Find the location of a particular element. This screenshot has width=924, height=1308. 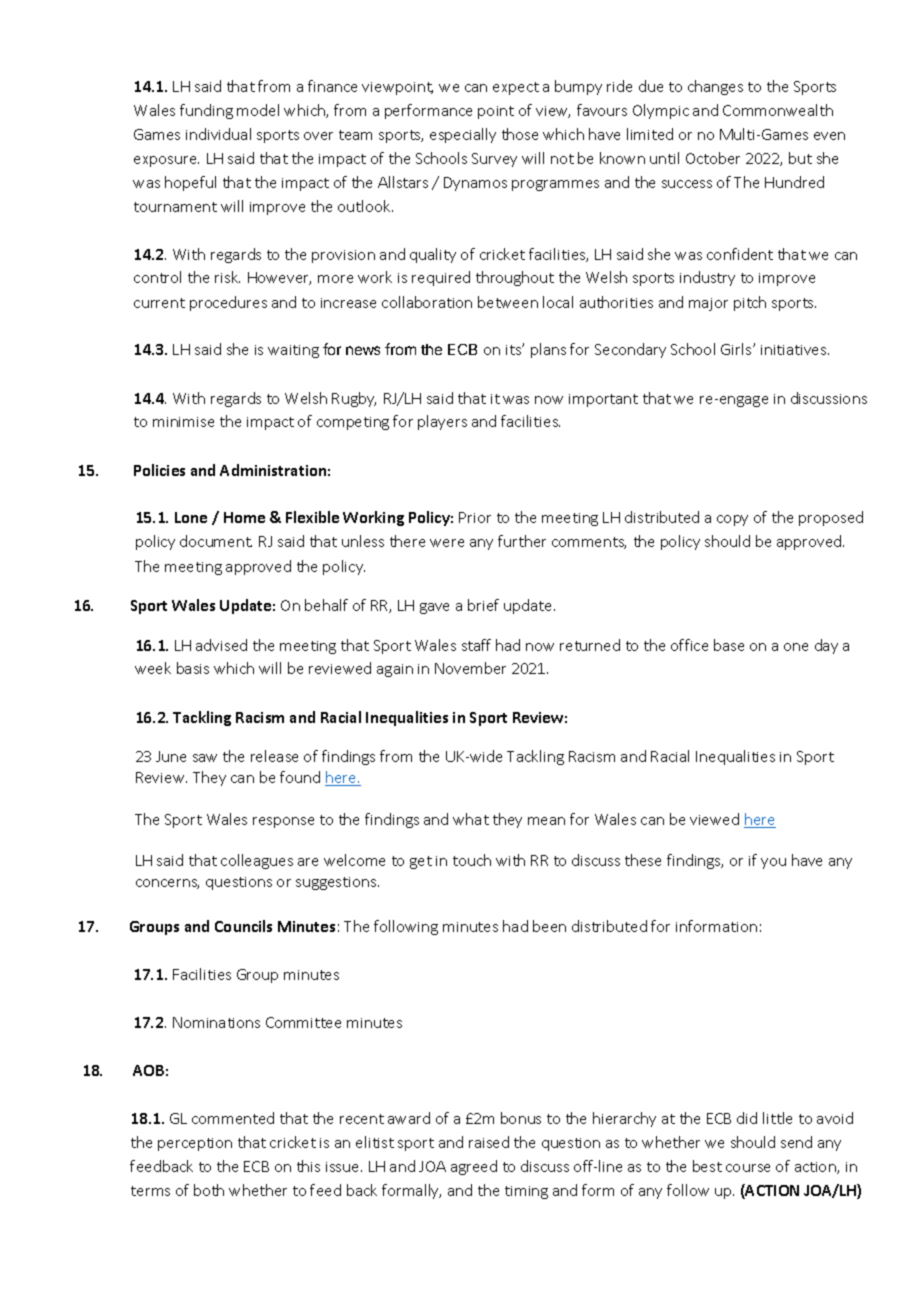

individual is located at coordinates (218, 134).
